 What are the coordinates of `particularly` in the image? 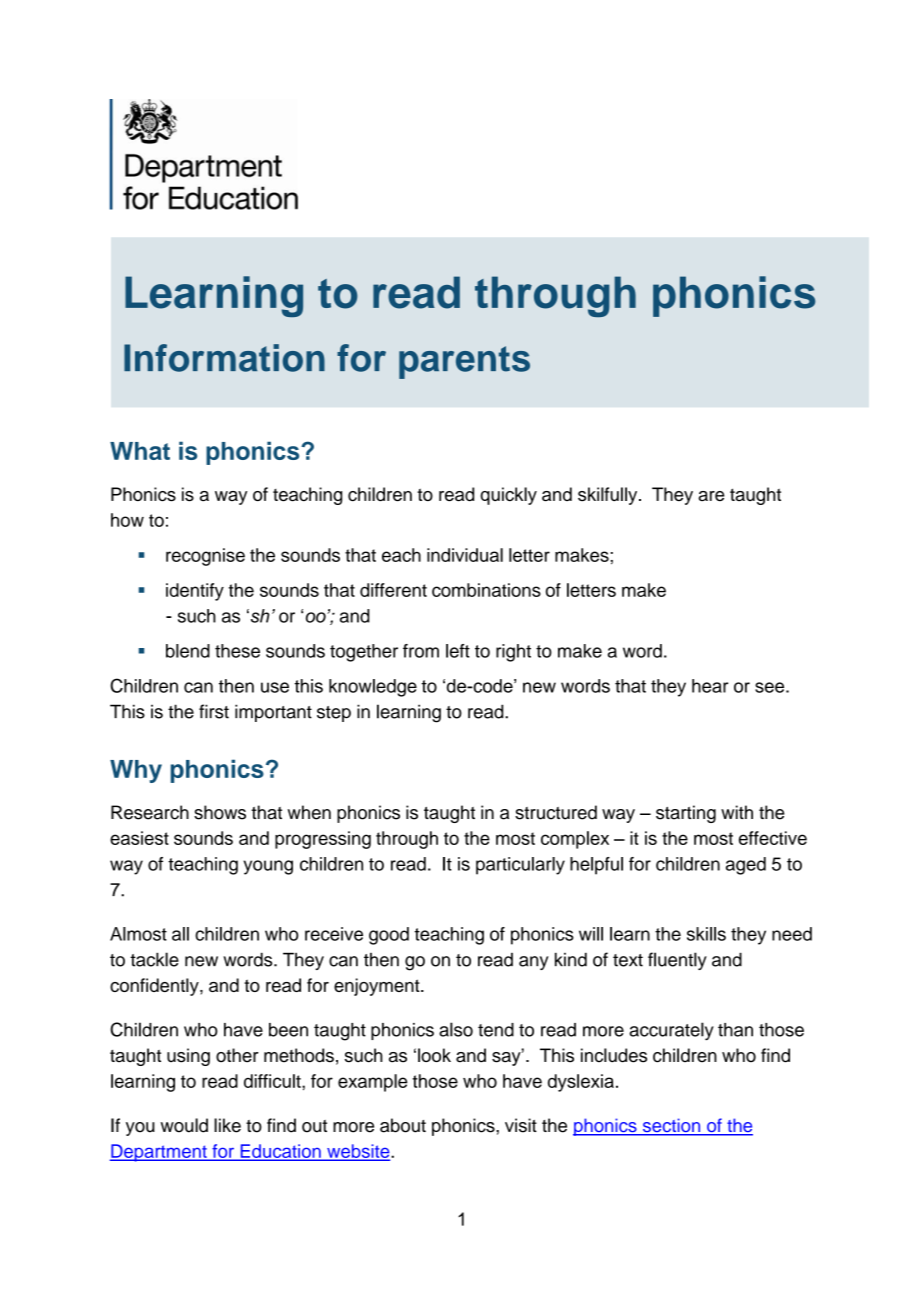 It's located at (520, 866).
